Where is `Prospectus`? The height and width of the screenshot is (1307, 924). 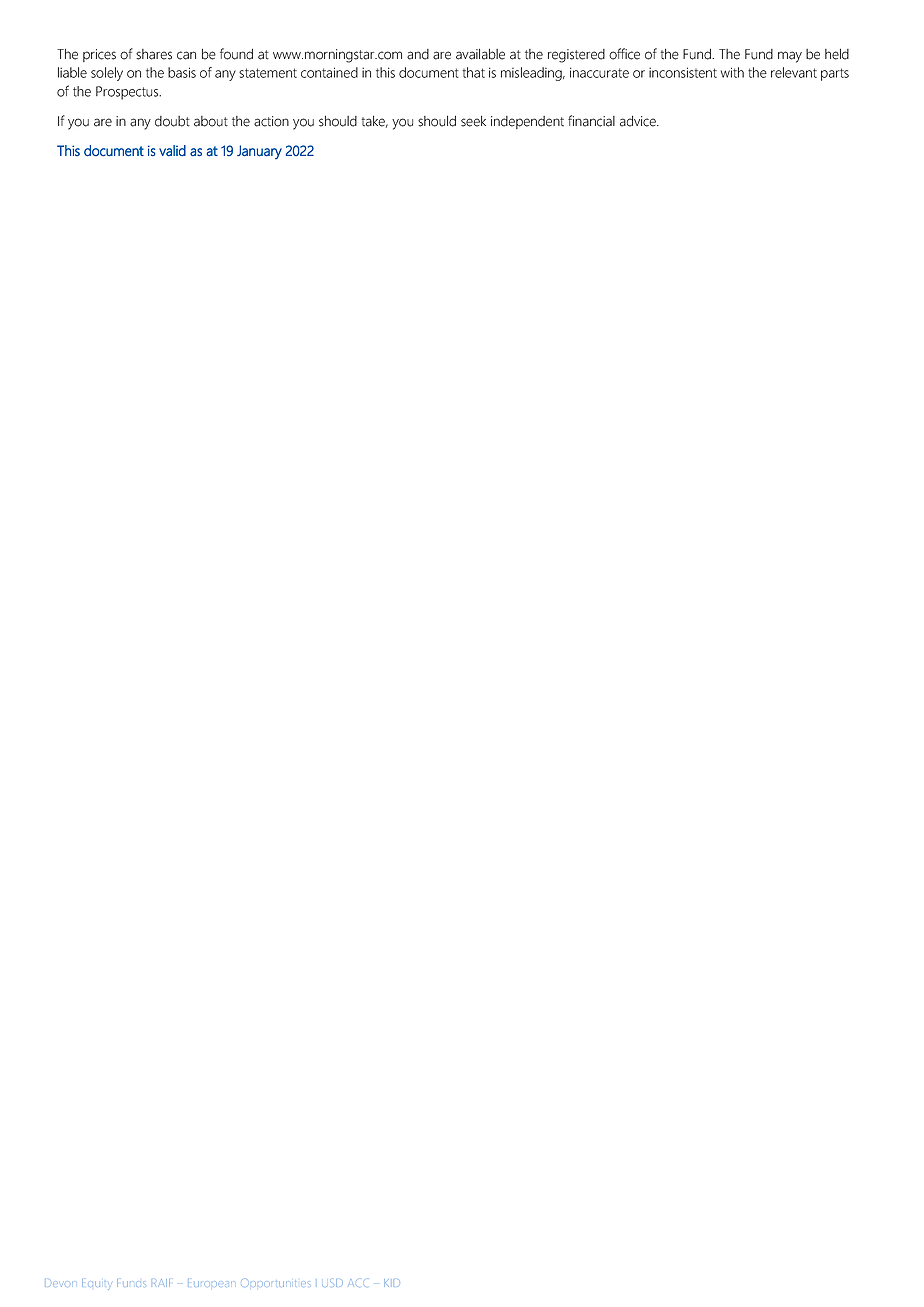 Prospectus is located at coordinates (128, 93).
